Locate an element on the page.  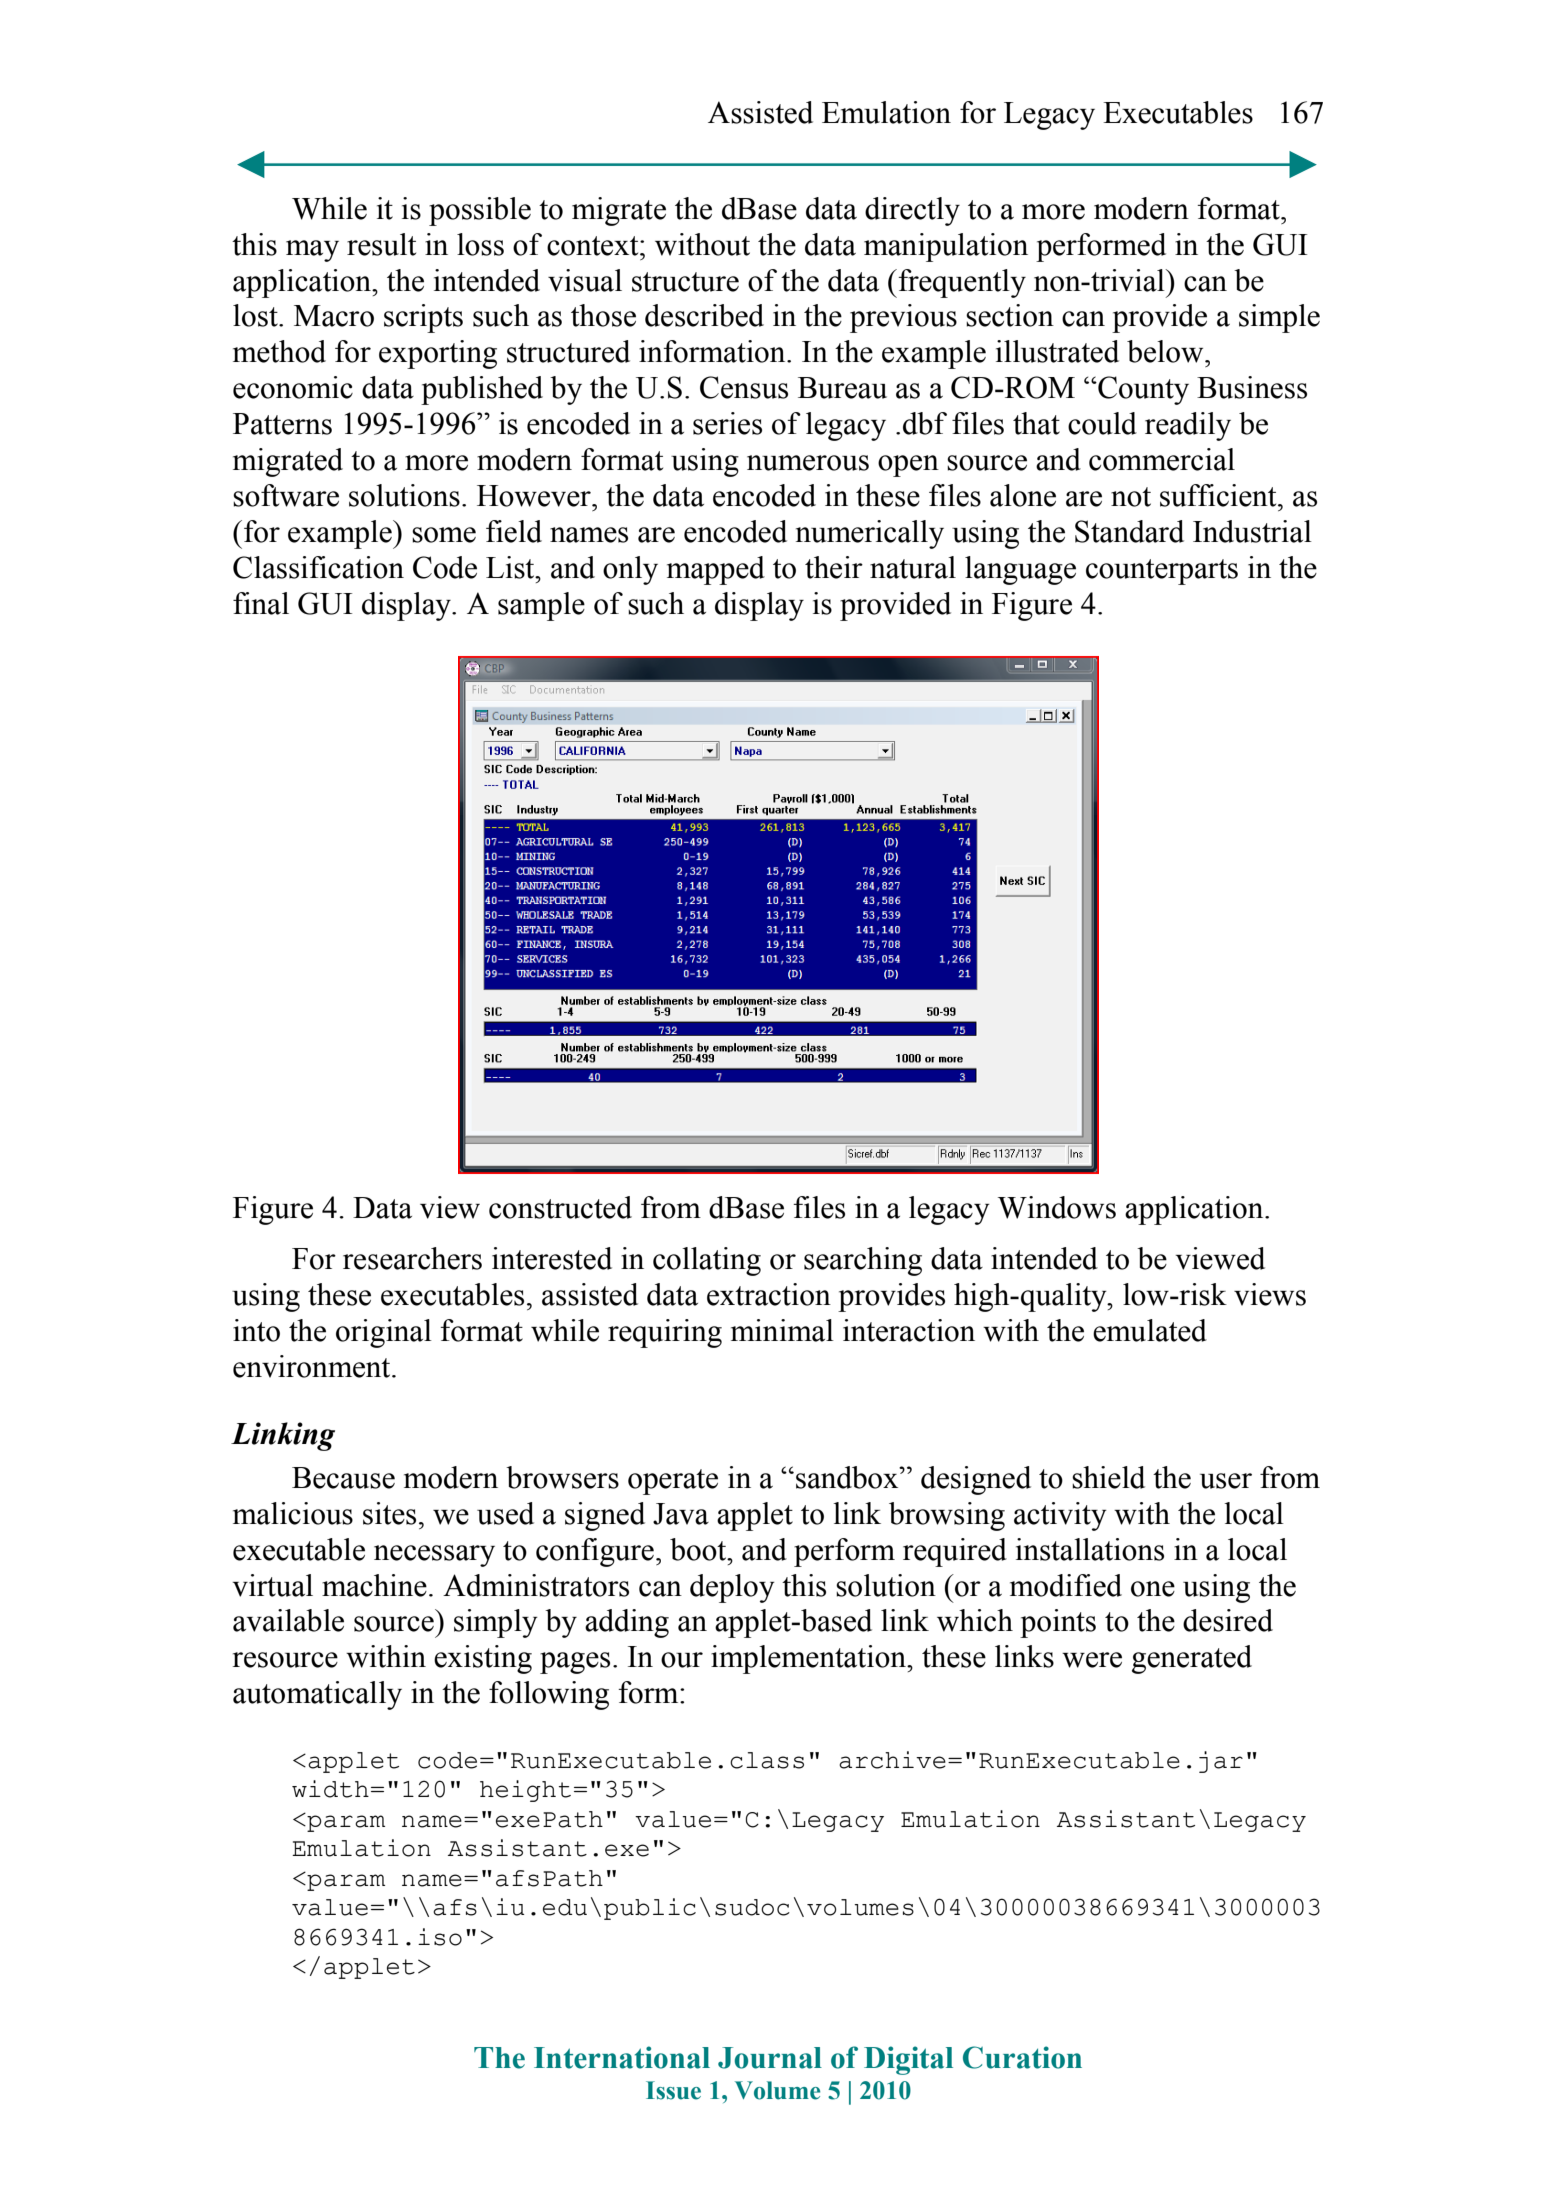
below is located at coordinates (1166, 351).
